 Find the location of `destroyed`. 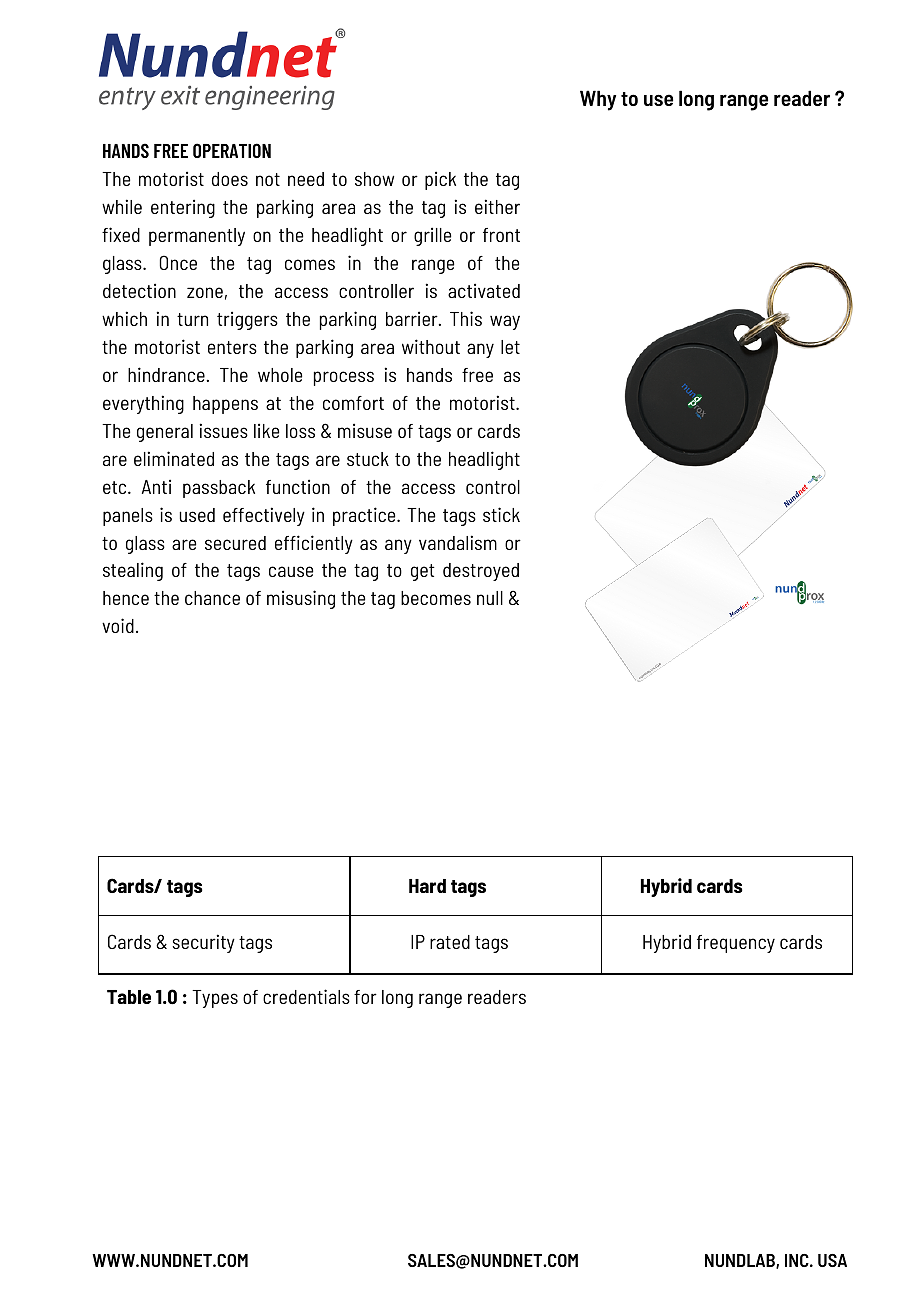

destroyed is located at coordinates (481, 572).
